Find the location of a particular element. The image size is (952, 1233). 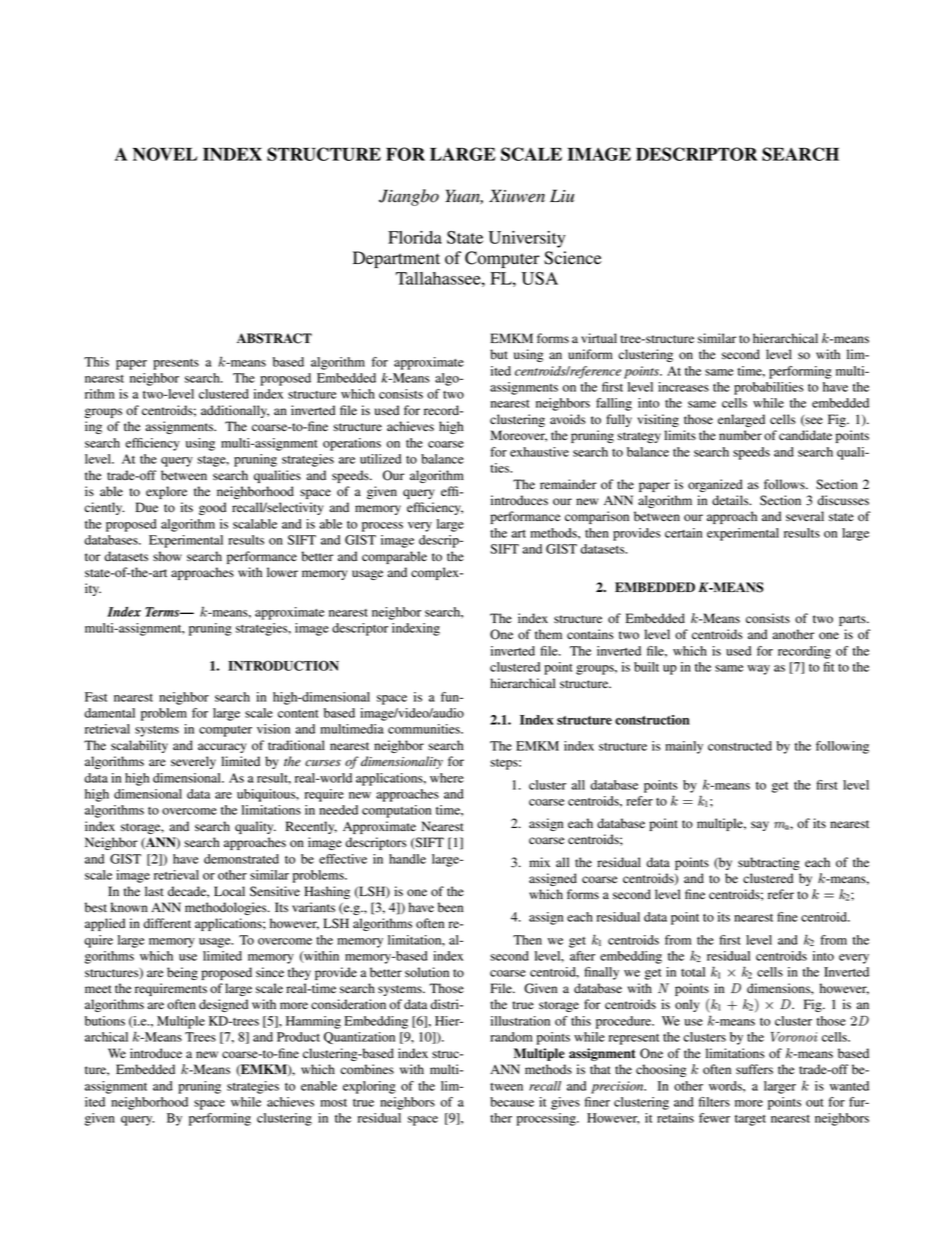

Terms is located at coordinates (163, 612).
